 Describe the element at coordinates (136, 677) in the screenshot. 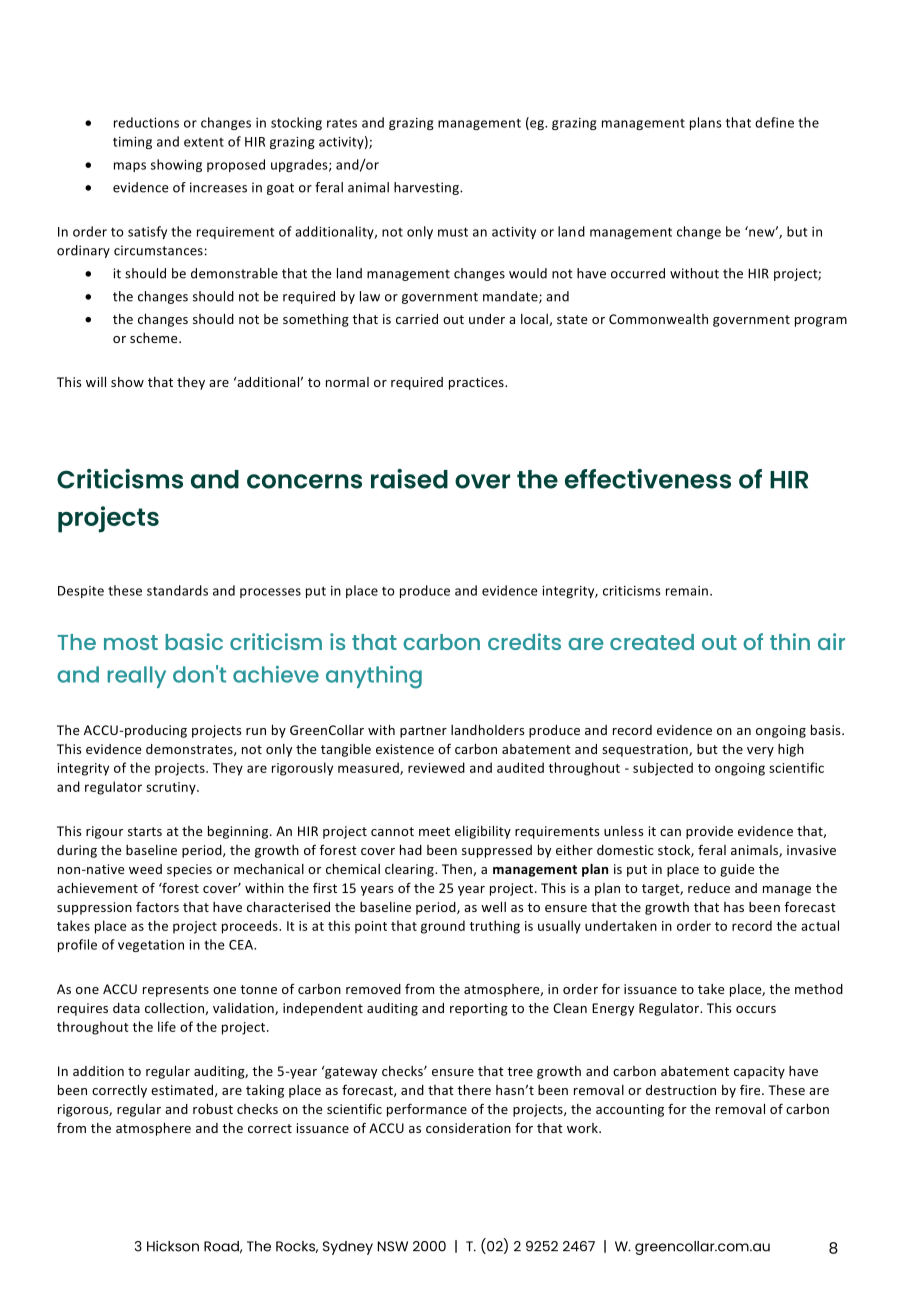

I see `really` at that location.
